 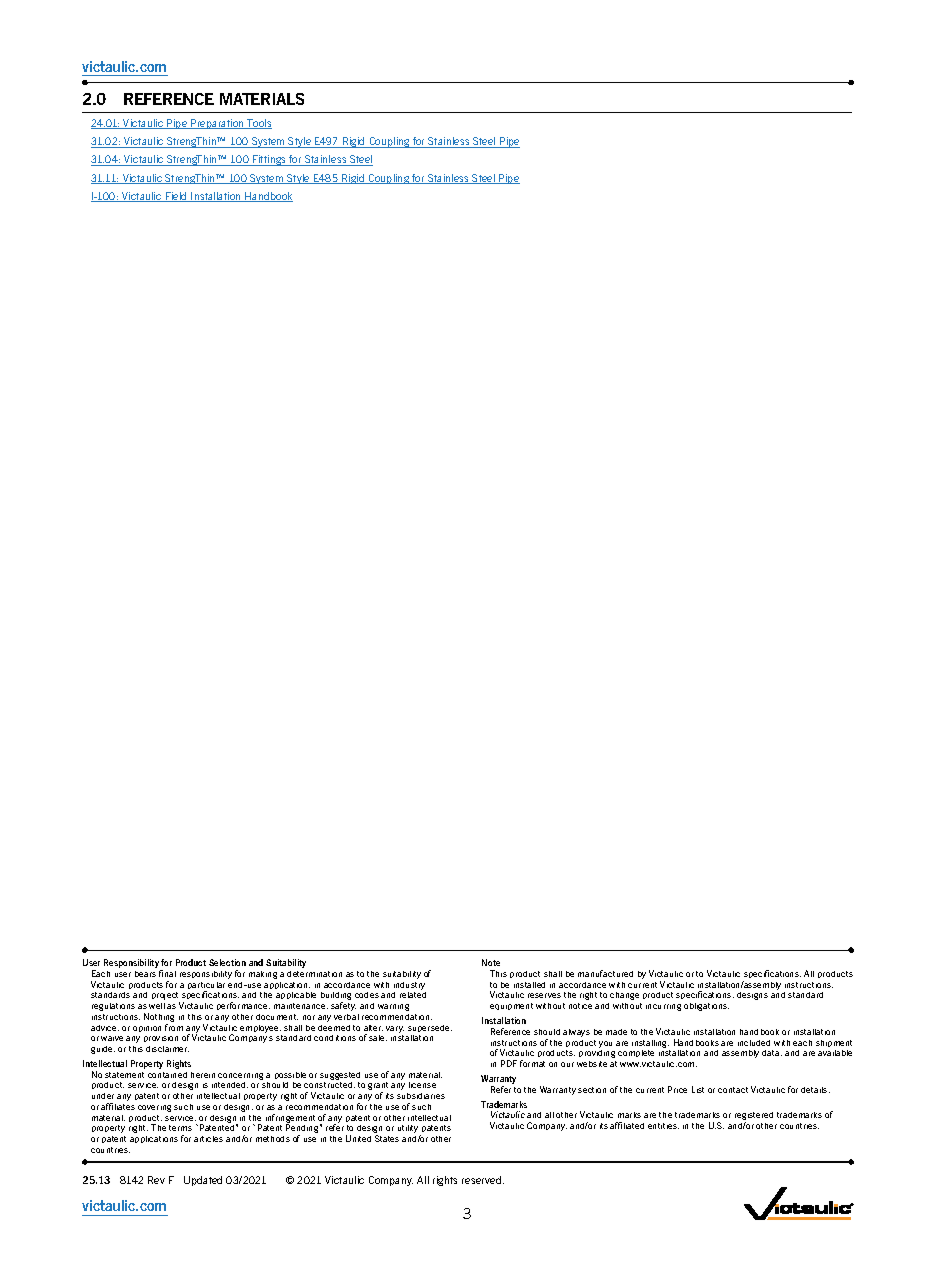 What do you see at coordinates (409, 986) in the screenshot?
I see `industry` at bounding box center [409, 986].
